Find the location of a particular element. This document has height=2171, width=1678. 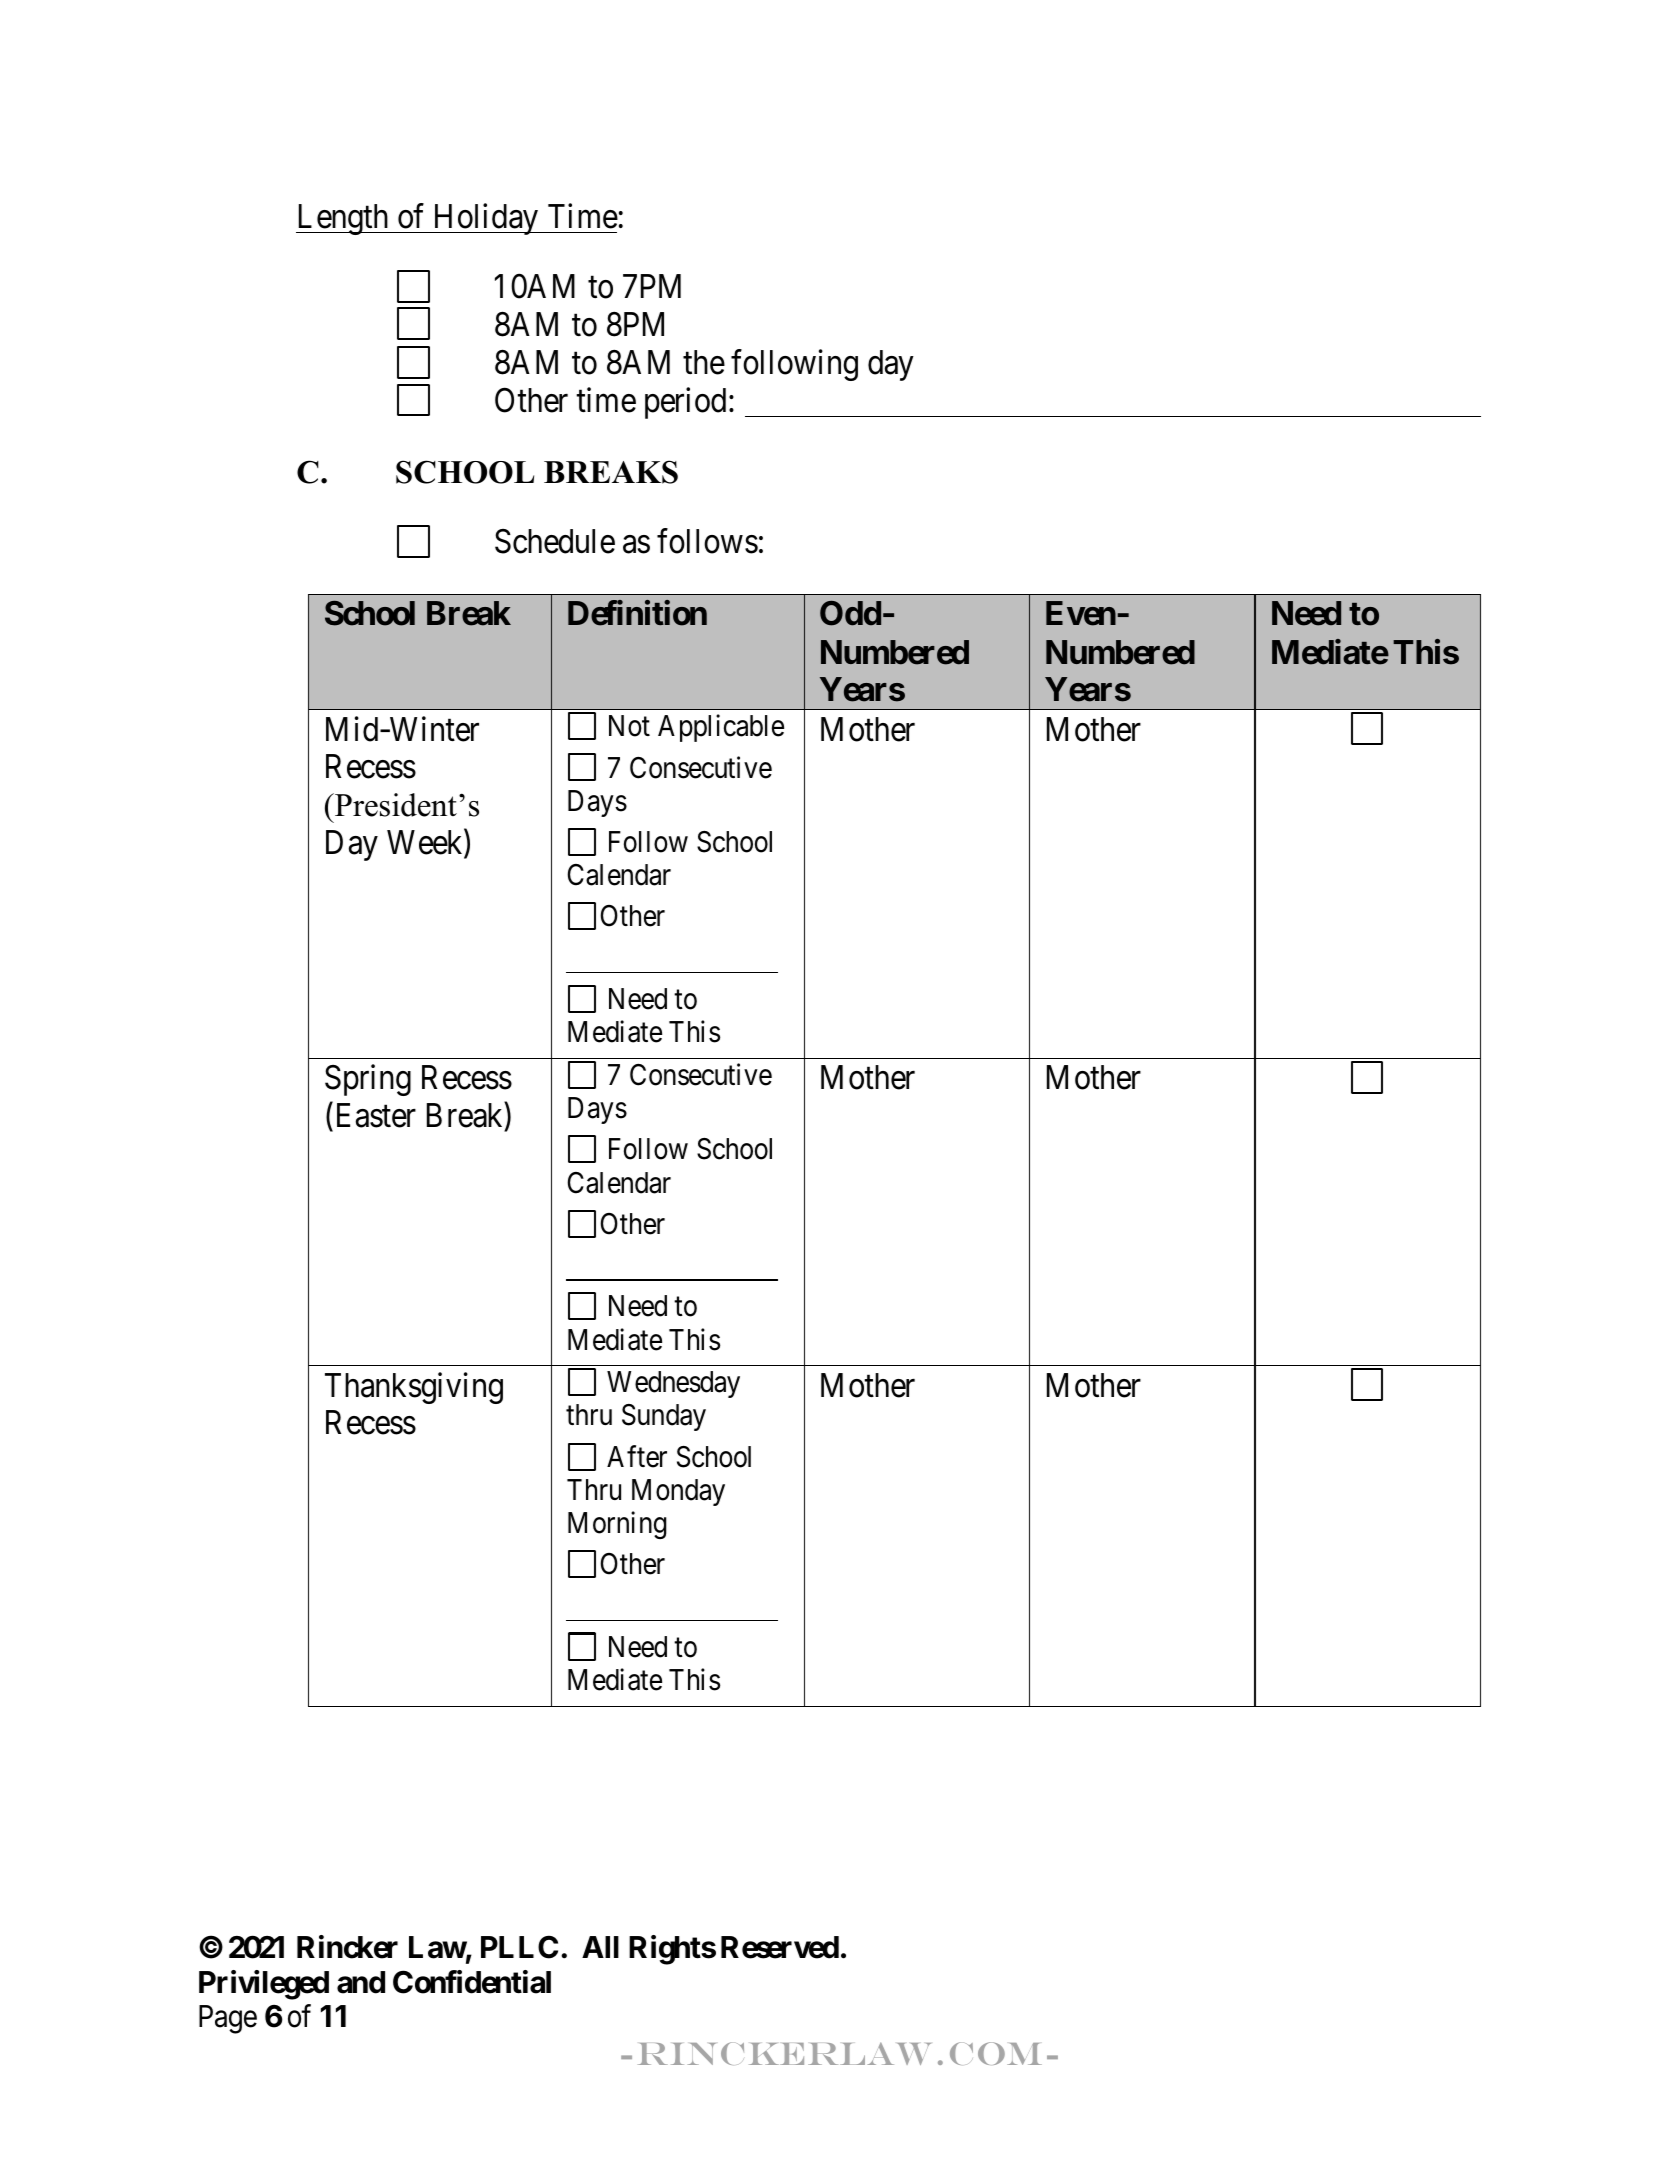

Holiday is located at coordinates (485, 219).
